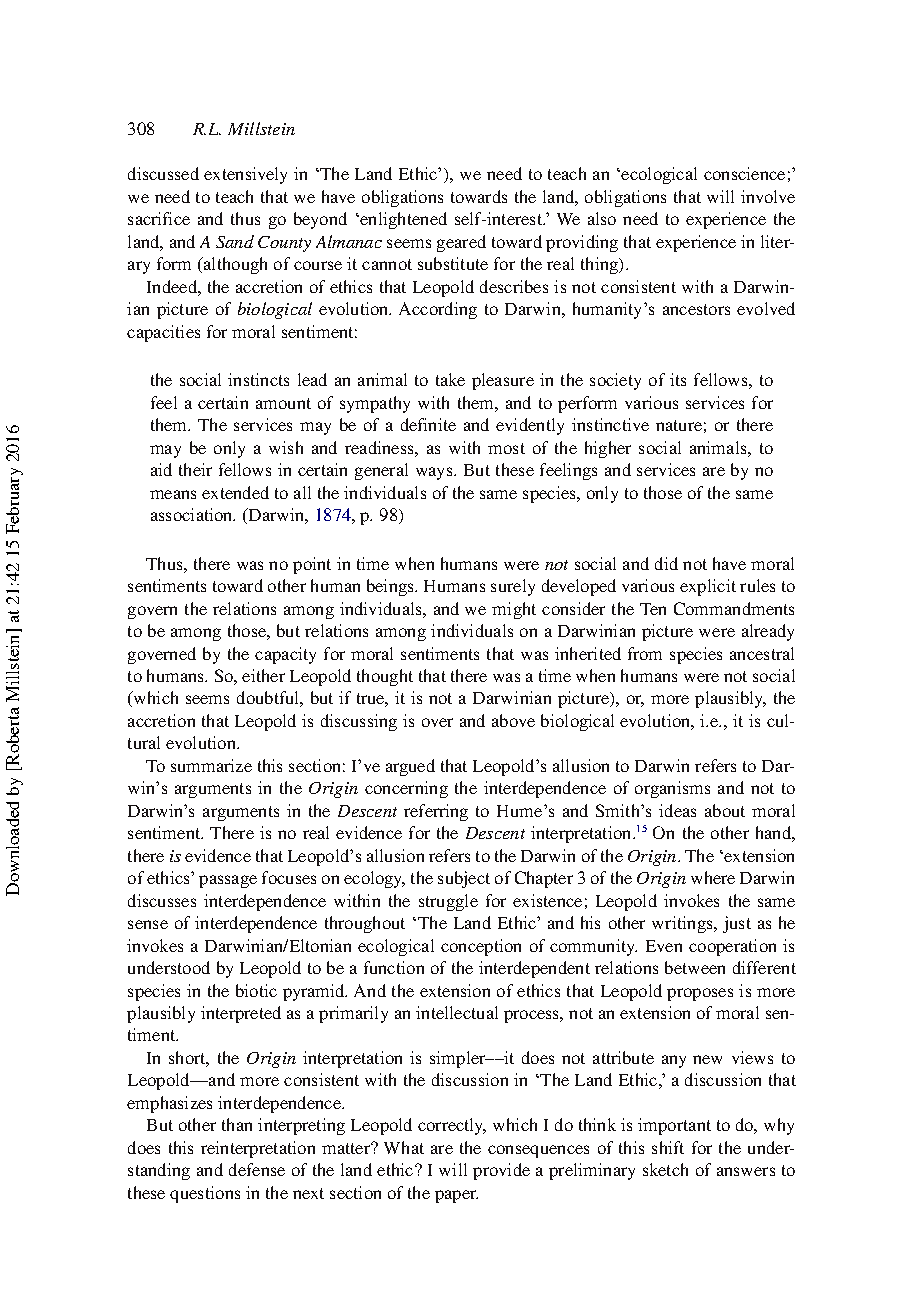 This screenshot has height=1316, width=923. What do you see at coordinates (461, 243) in the screenshot?
I see `geared` at bounding box center [461, 243].
